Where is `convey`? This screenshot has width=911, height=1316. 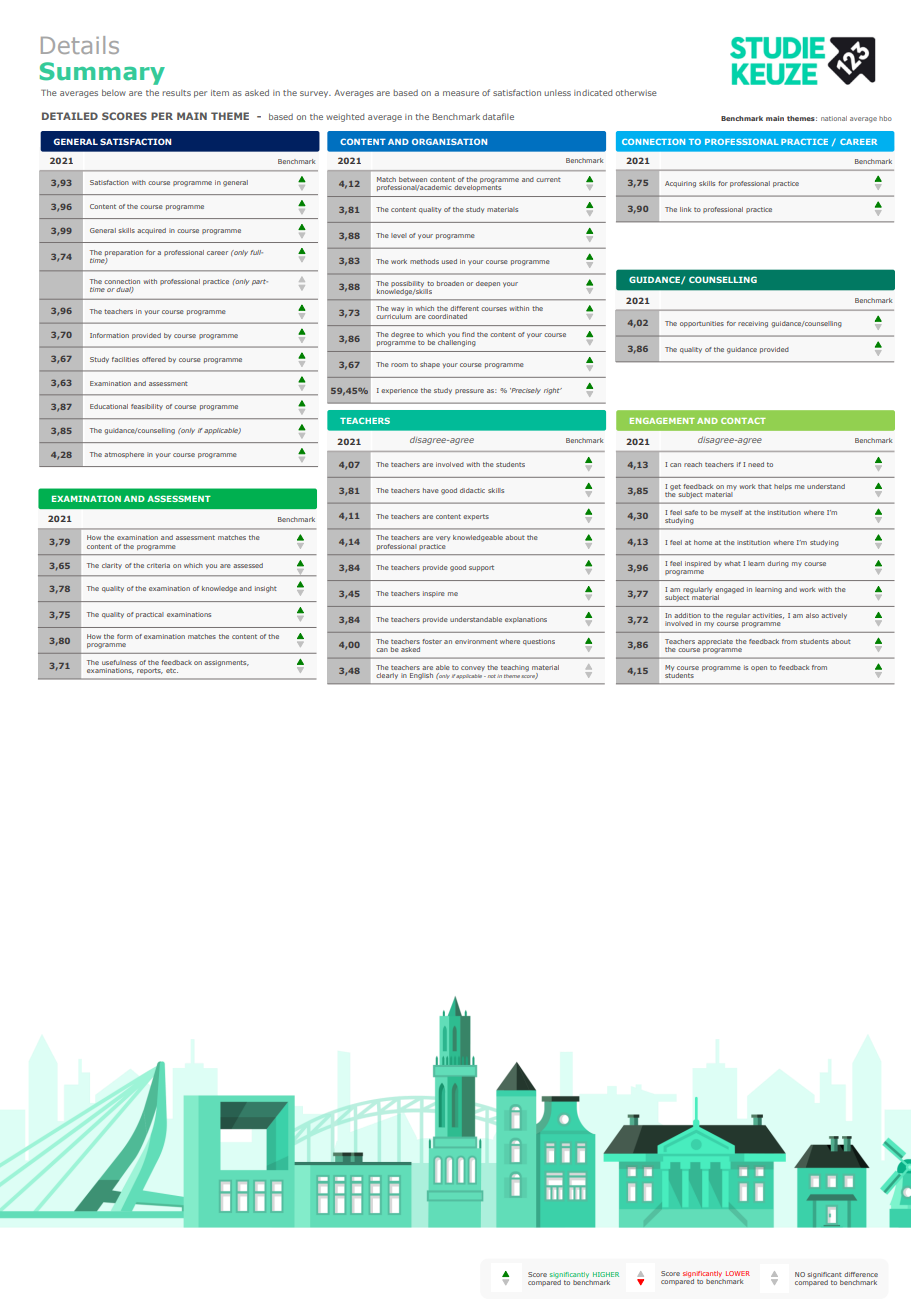 convey is located at coordinates (473, 668).
